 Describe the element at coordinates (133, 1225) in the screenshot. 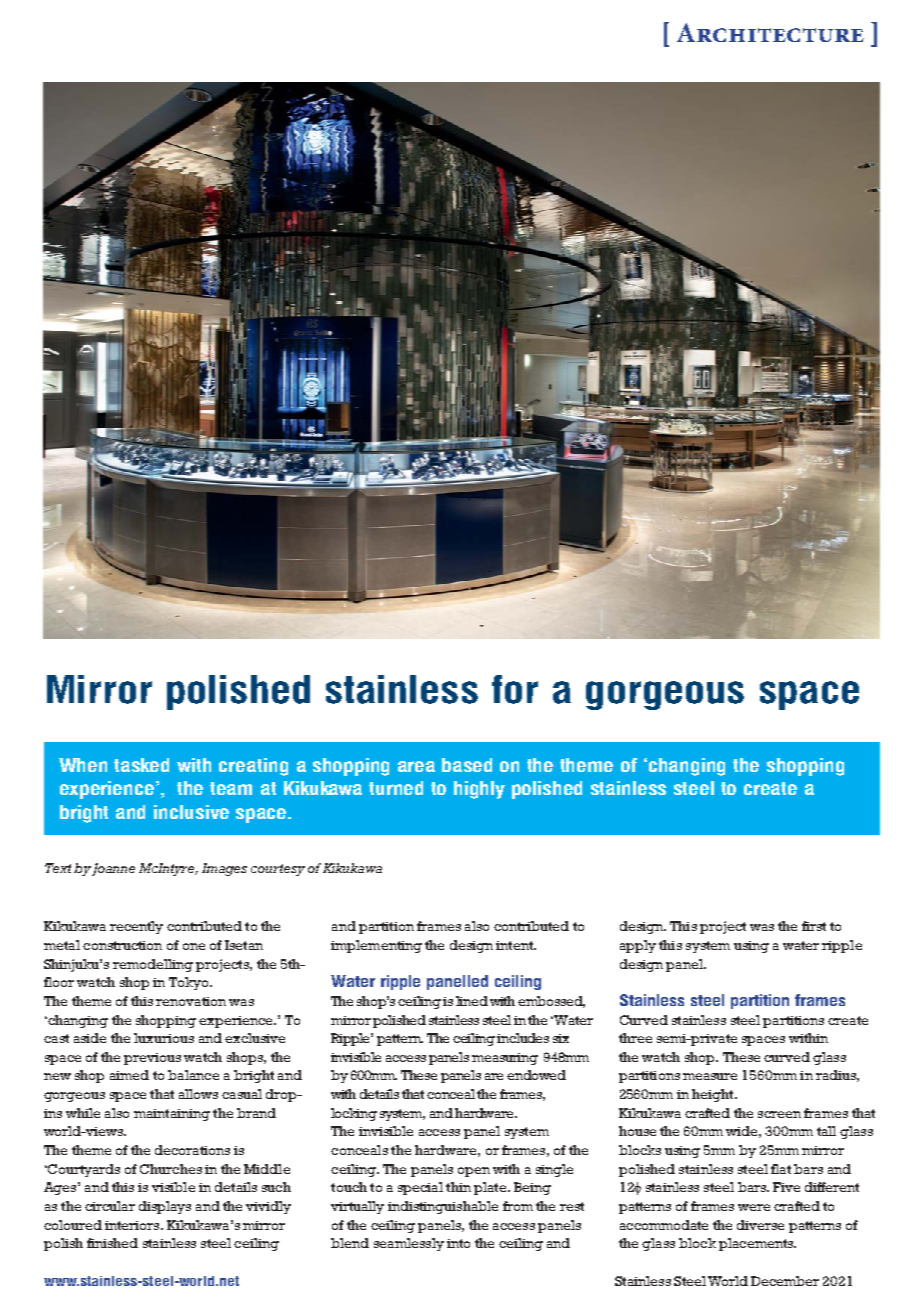

I see `interiors` at that location.
